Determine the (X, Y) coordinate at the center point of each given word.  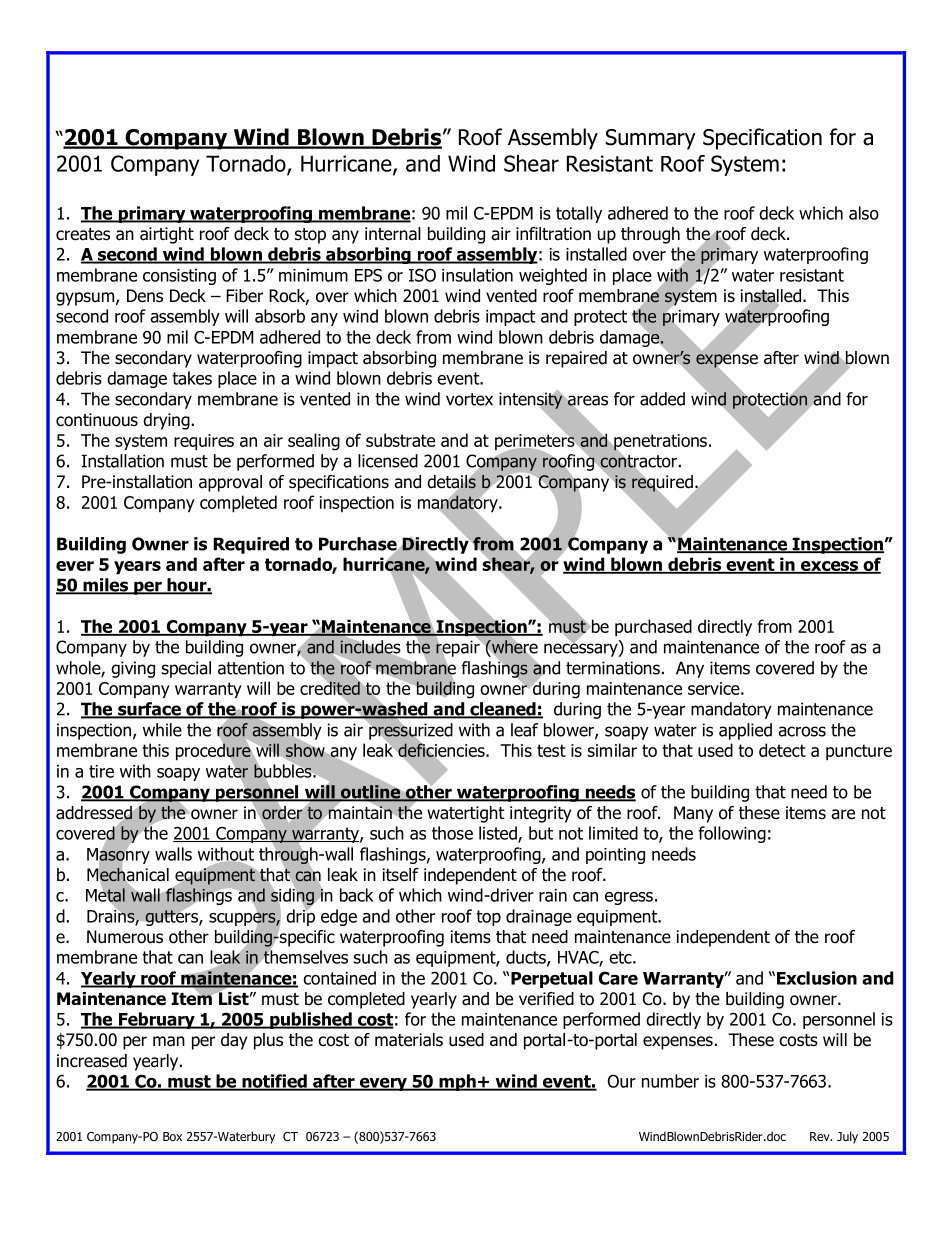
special (186, 669)
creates (83, 234)
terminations (613, 668)
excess (829, 567)
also (864, 213)
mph (457, 1082)
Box (172, 1136)
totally (579, 214)
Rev (821, 1136)
